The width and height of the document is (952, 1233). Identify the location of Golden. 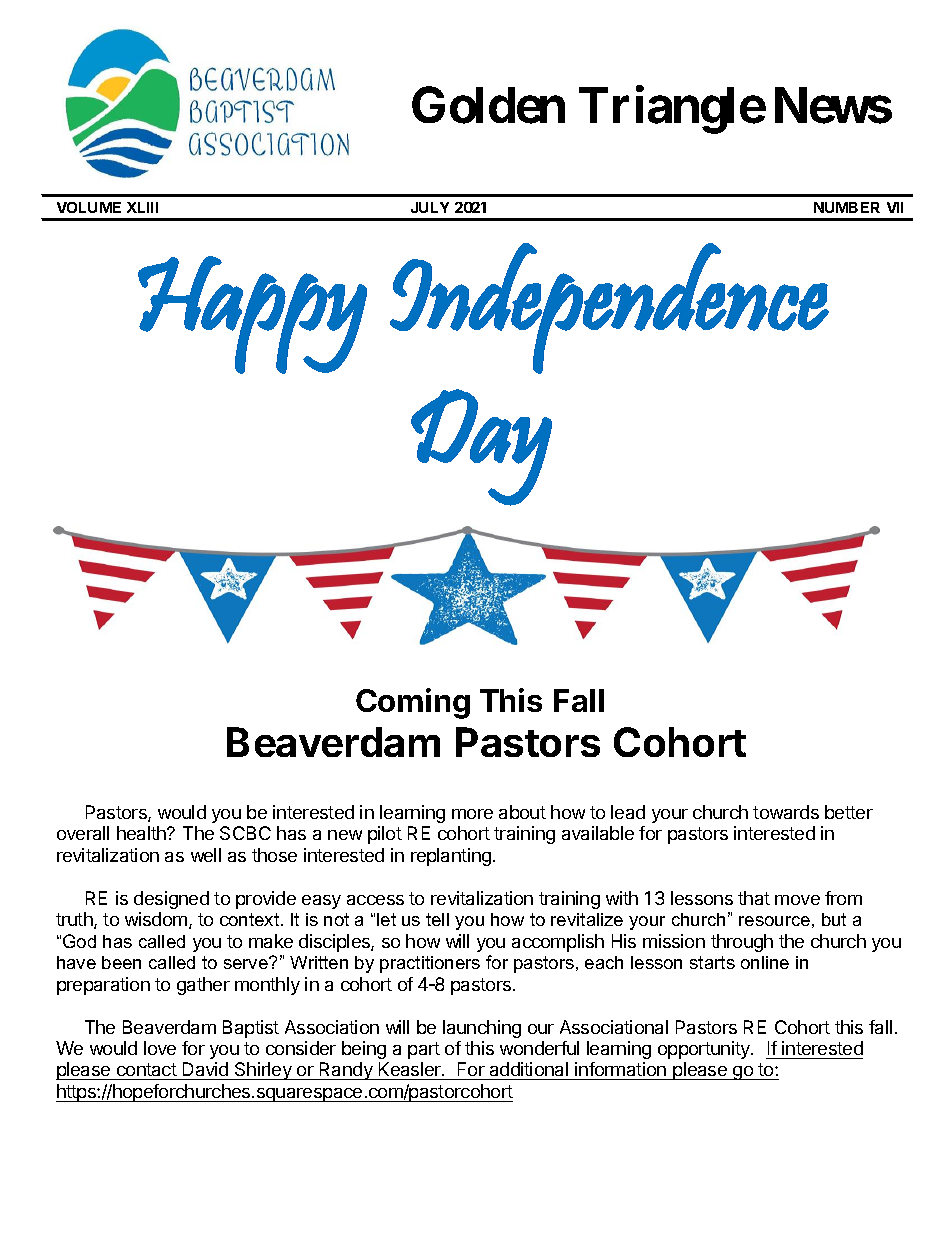
(488, 105).
